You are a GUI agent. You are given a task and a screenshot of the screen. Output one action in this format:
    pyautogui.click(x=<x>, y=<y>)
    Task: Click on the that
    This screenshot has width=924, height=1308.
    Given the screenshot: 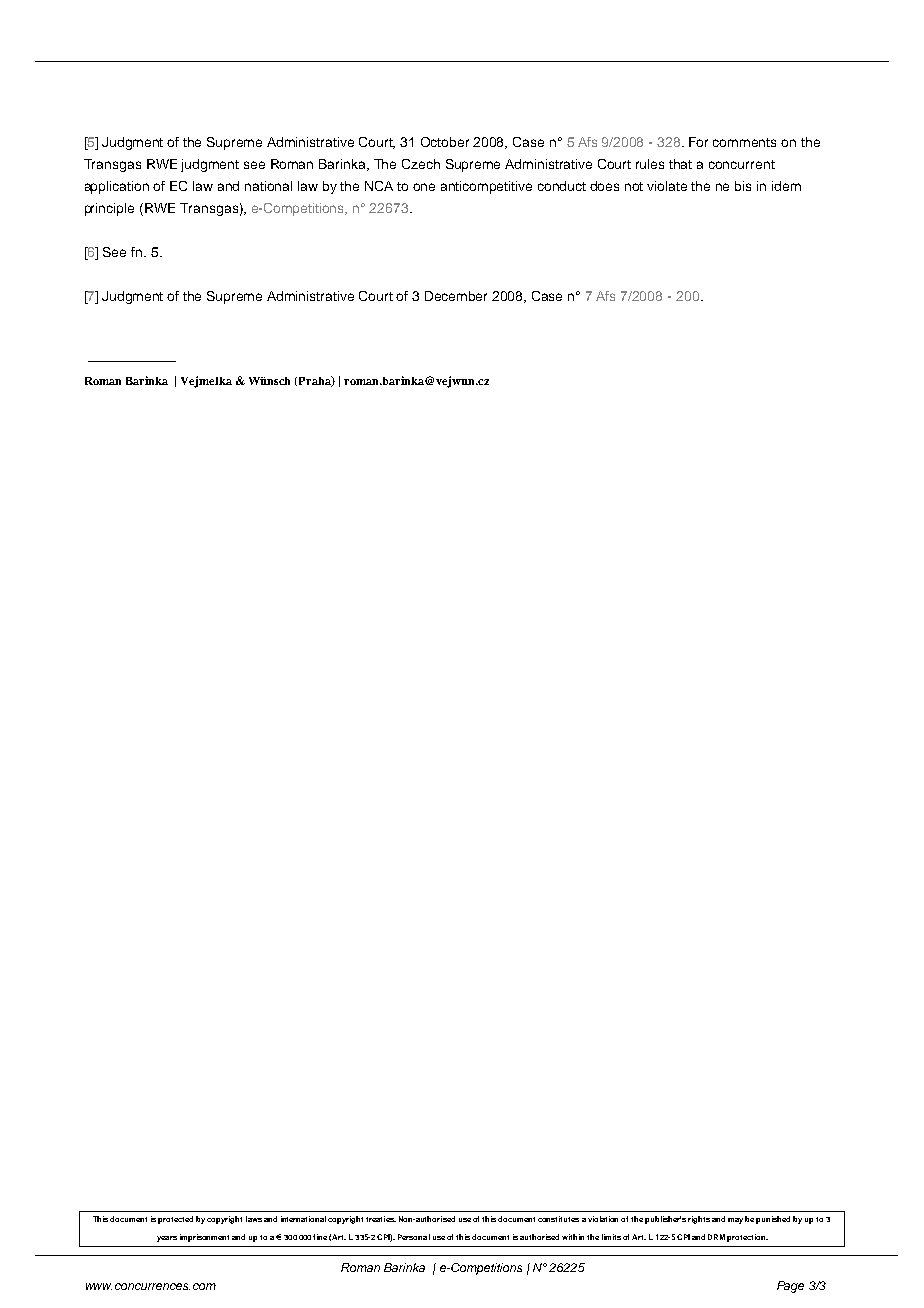 What is the action you would take?
    pyautogui.click(x=680, y=164)
